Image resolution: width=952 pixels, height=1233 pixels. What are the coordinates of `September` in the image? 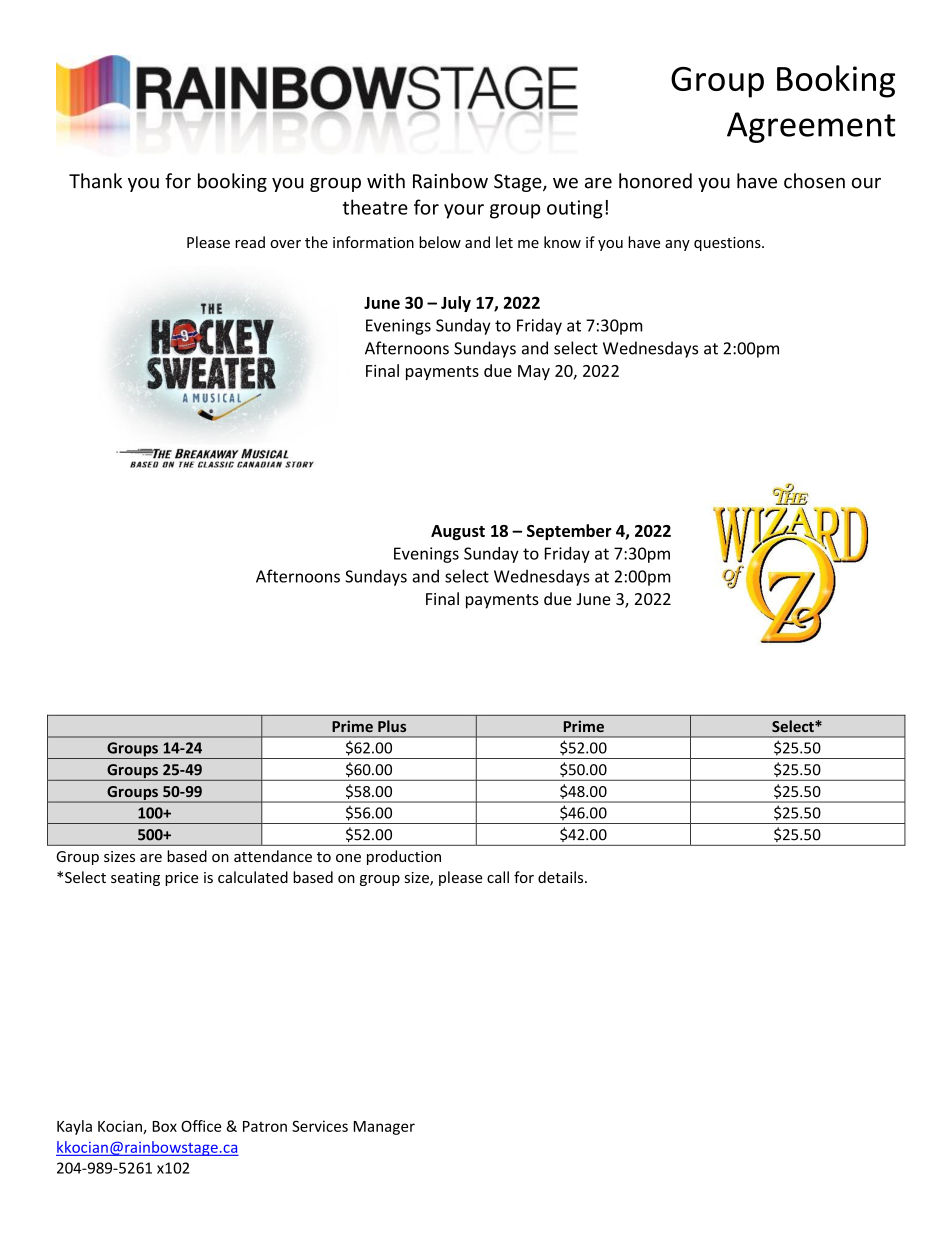 It's located at (569, 532).
